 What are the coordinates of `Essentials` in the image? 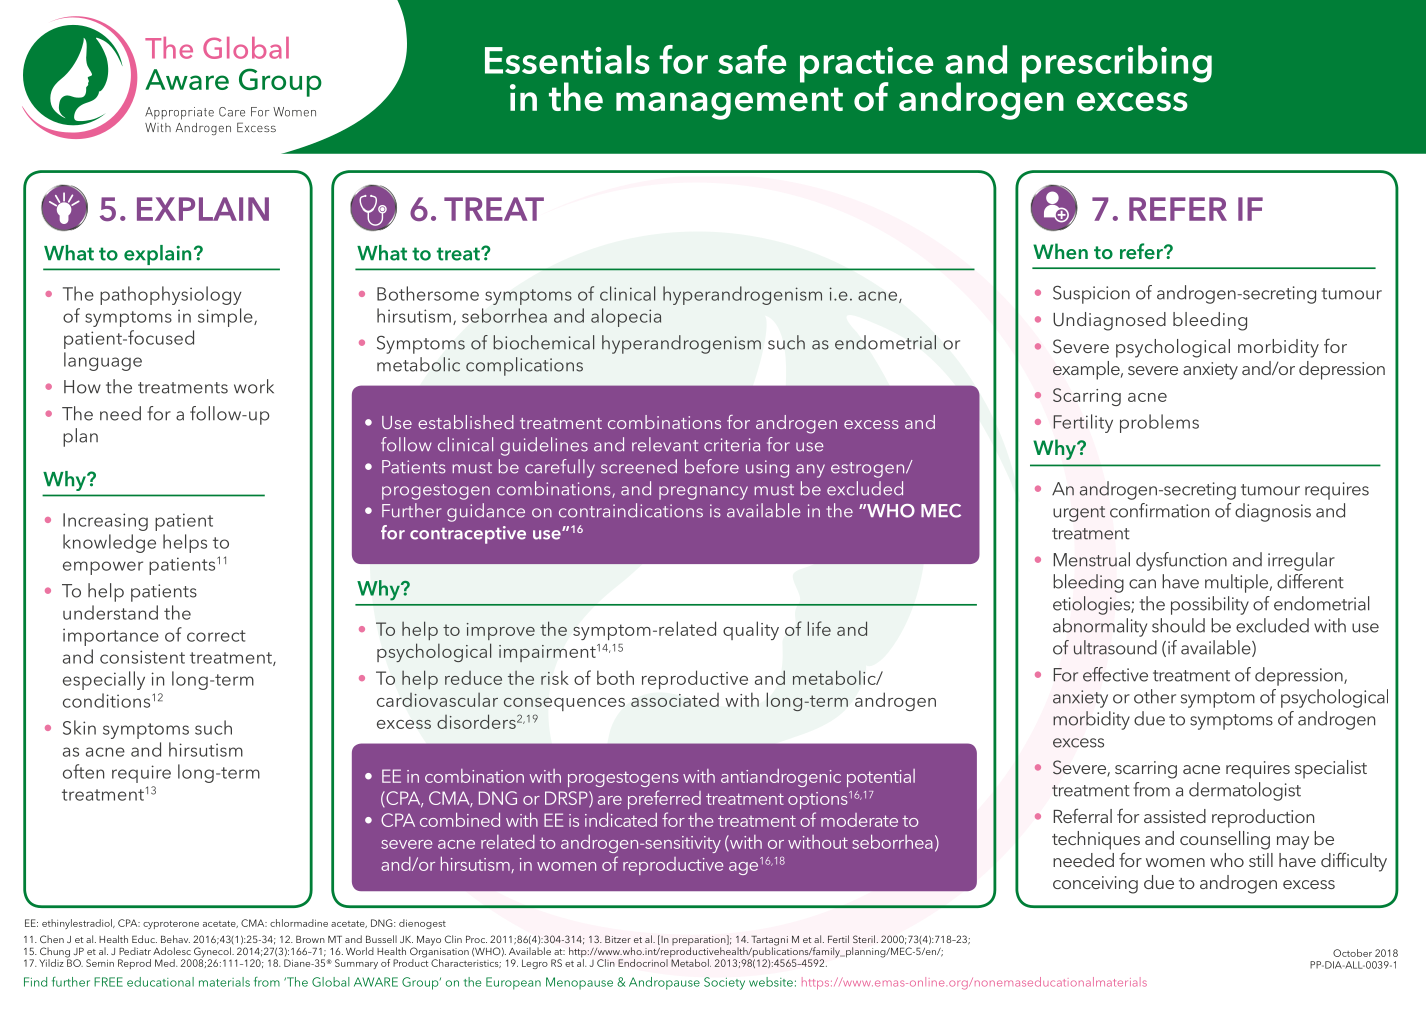 It's located at (567, 59).
